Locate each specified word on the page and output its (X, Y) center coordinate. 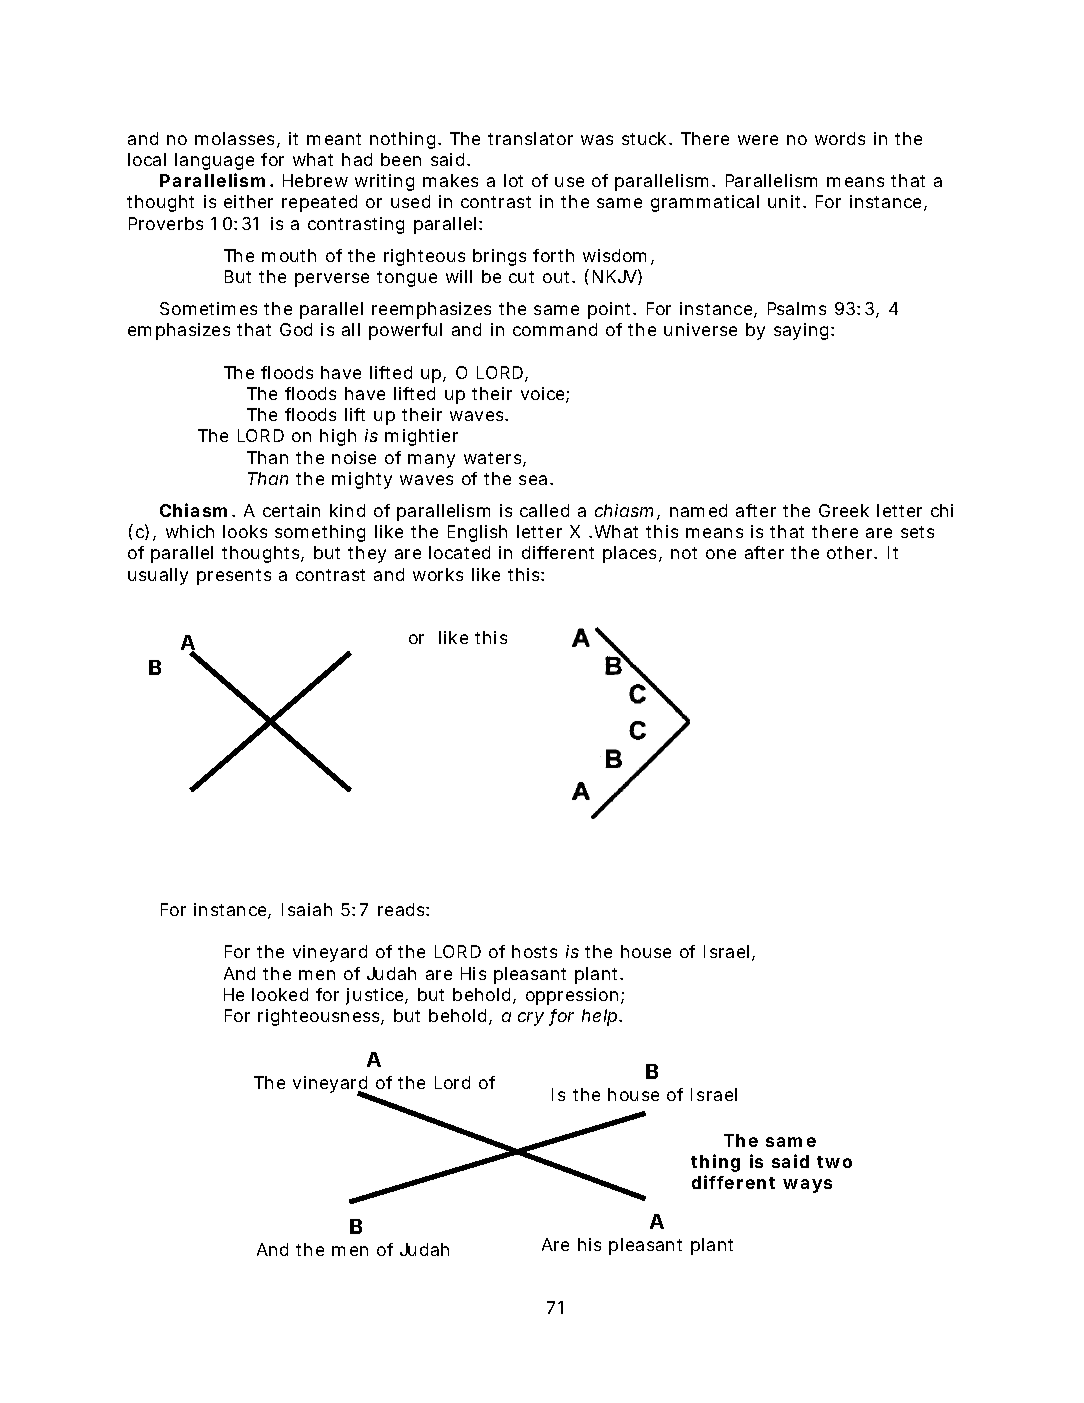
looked (280, 994)
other (851, 552)
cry (531, 1019)
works (438, 574)
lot (513, 180)
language (214, 161)
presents (234, 577)
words (840, 138)
